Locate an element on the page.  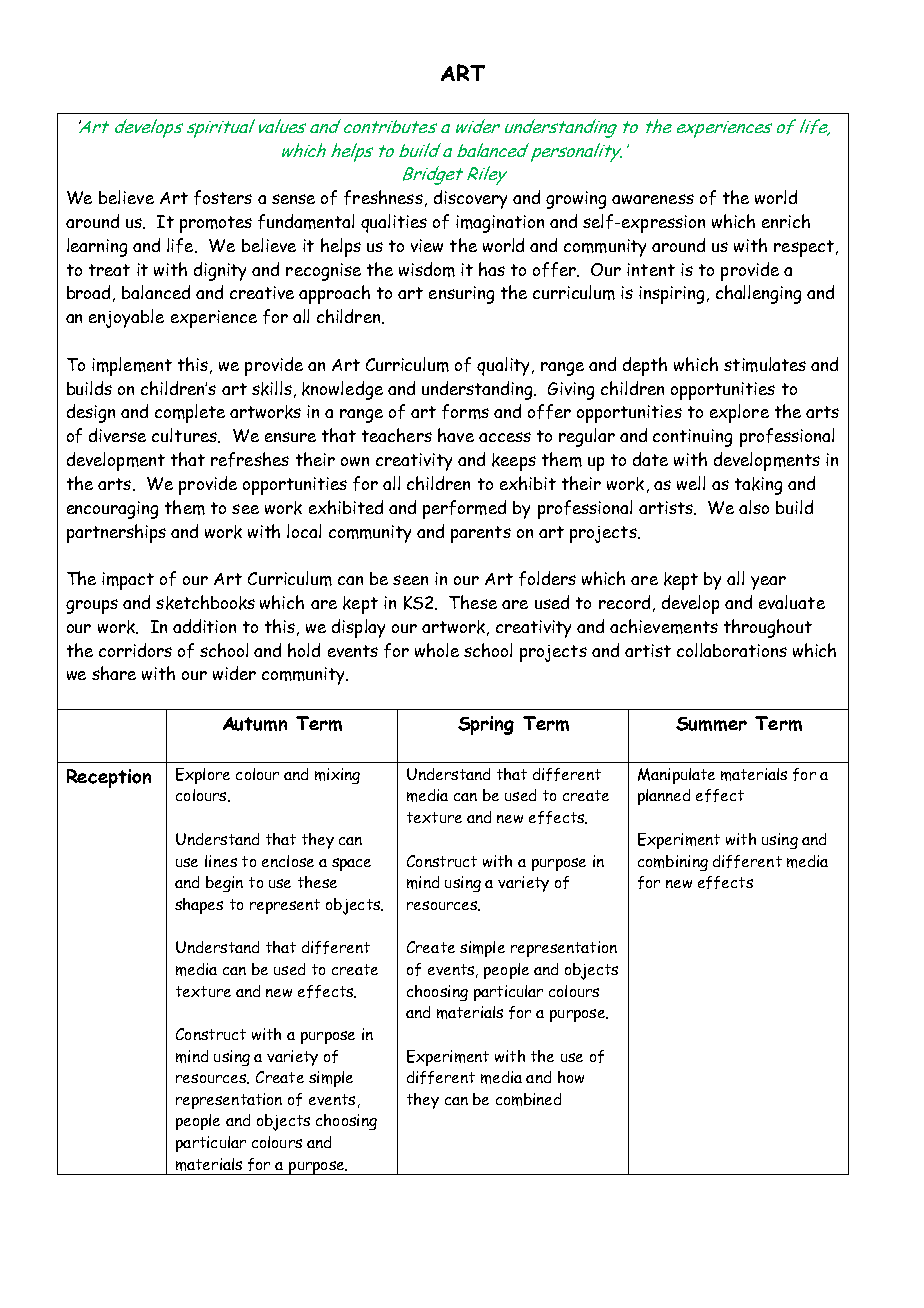
space is located at coordinates (351, 864).
